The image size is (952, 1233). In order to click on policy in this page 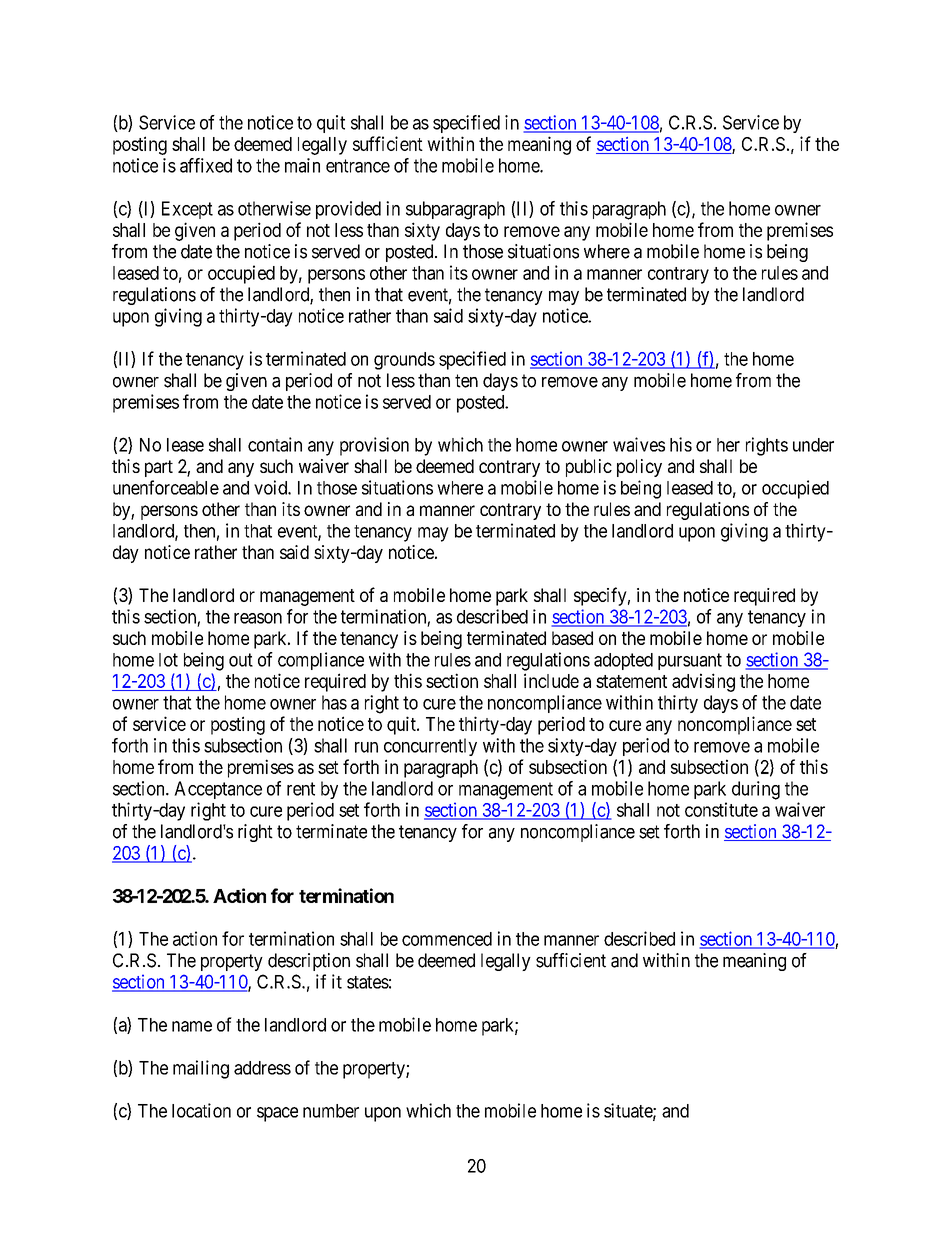, I will do `click(639, 468)`.
